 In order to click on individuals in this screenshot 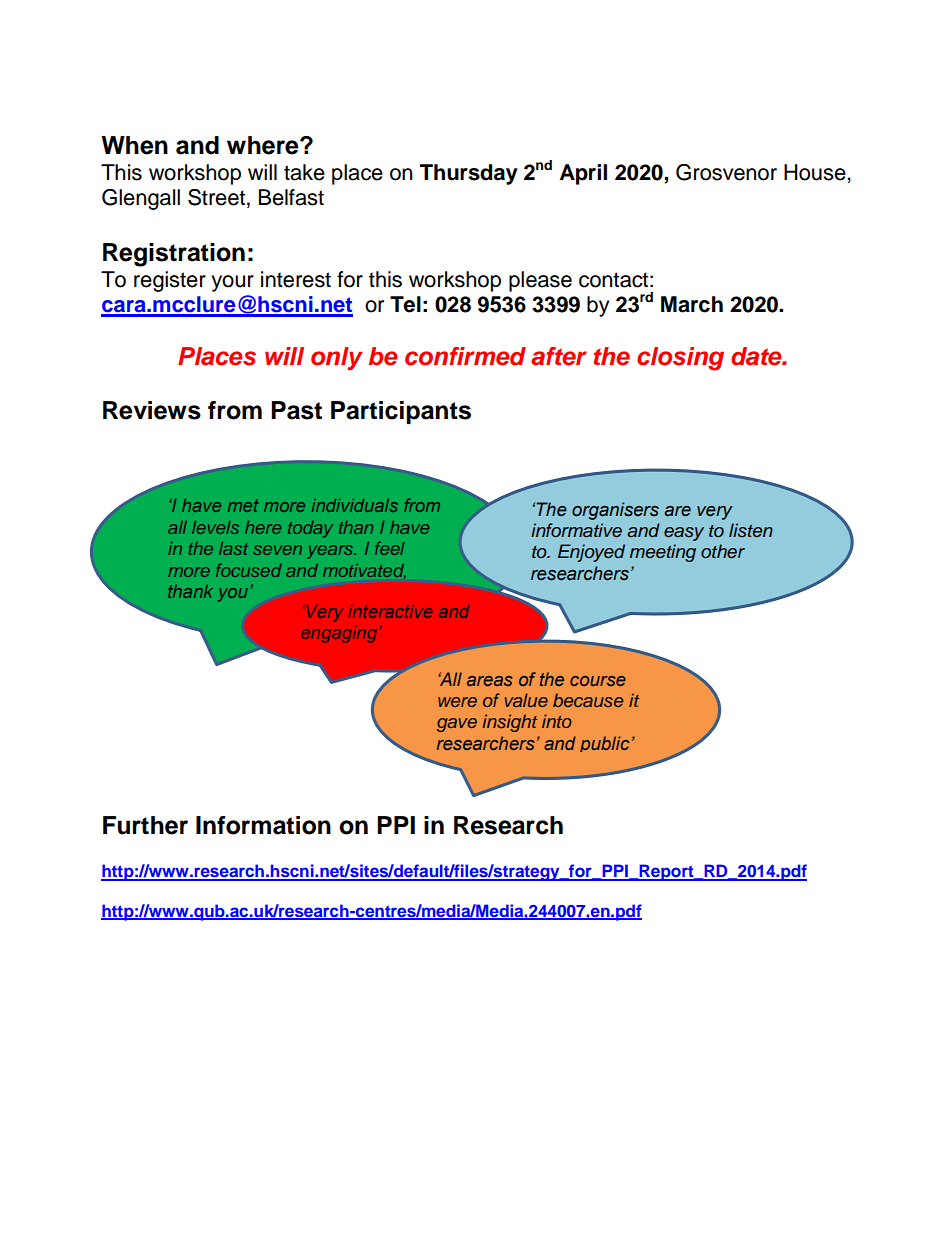, I will do `click(355, 505)`.
